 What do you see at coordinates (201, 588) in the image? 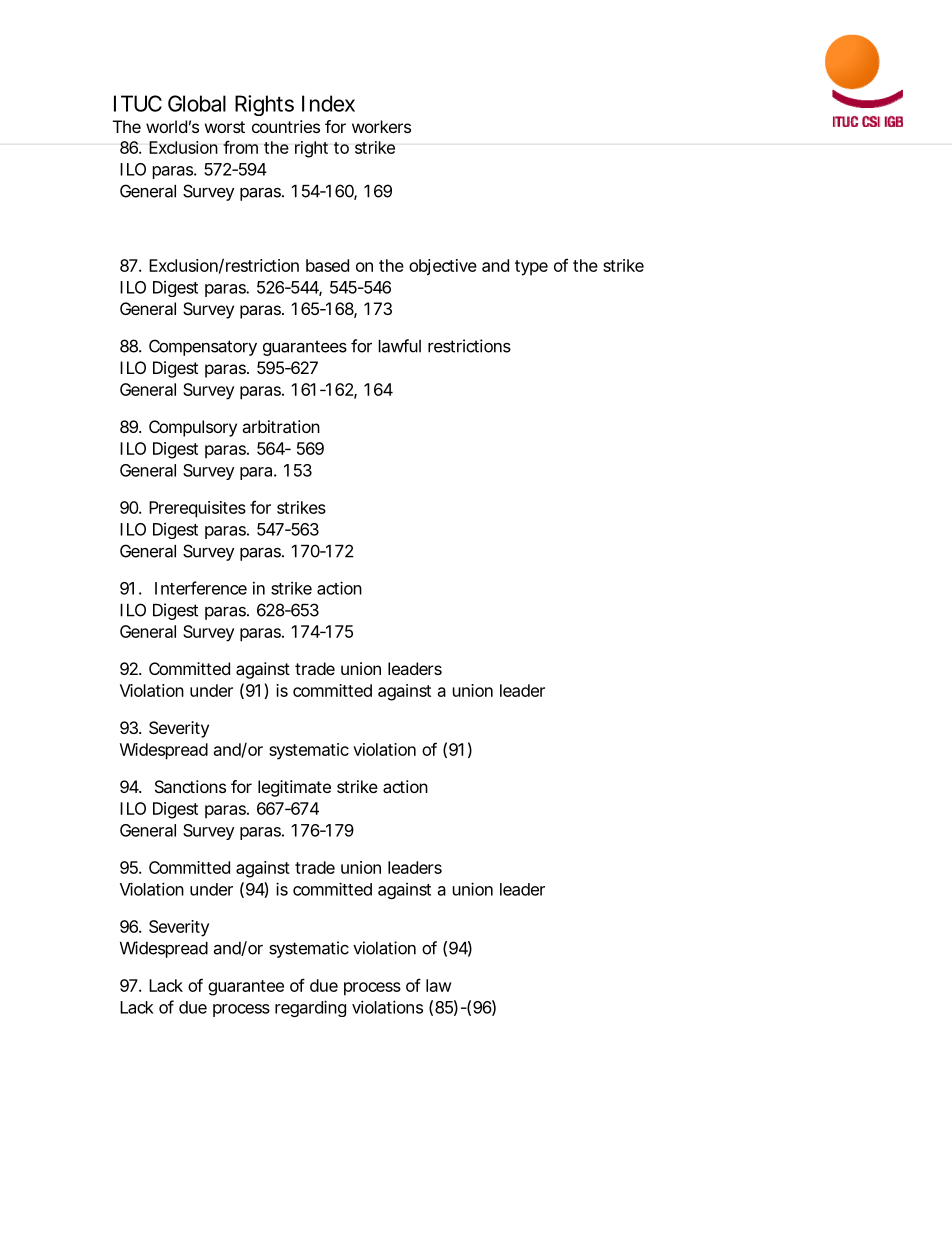
I see `Interference` at bounding box center [201, 588].
